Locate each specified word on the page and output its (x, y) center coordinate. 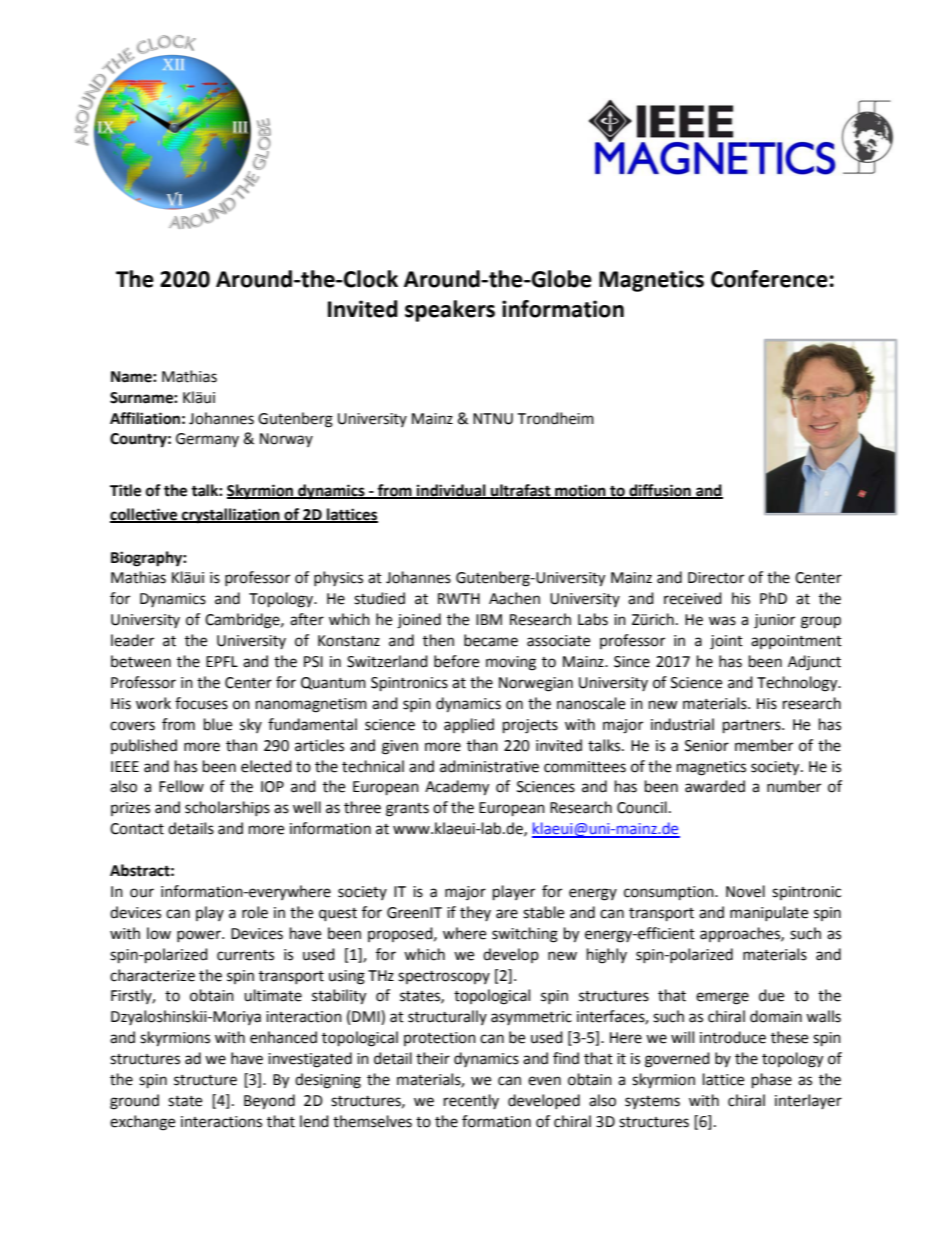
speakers (450, 311)
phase (772, 1081)
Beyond (269, 1102)
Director (716, 578)
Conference (769, 279)
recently (471, 1101)
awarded (715, 786)
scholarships (227, 808)
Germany (207, 440)
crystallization (231, 516)
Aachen (514, 598)
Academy (457, 788)
